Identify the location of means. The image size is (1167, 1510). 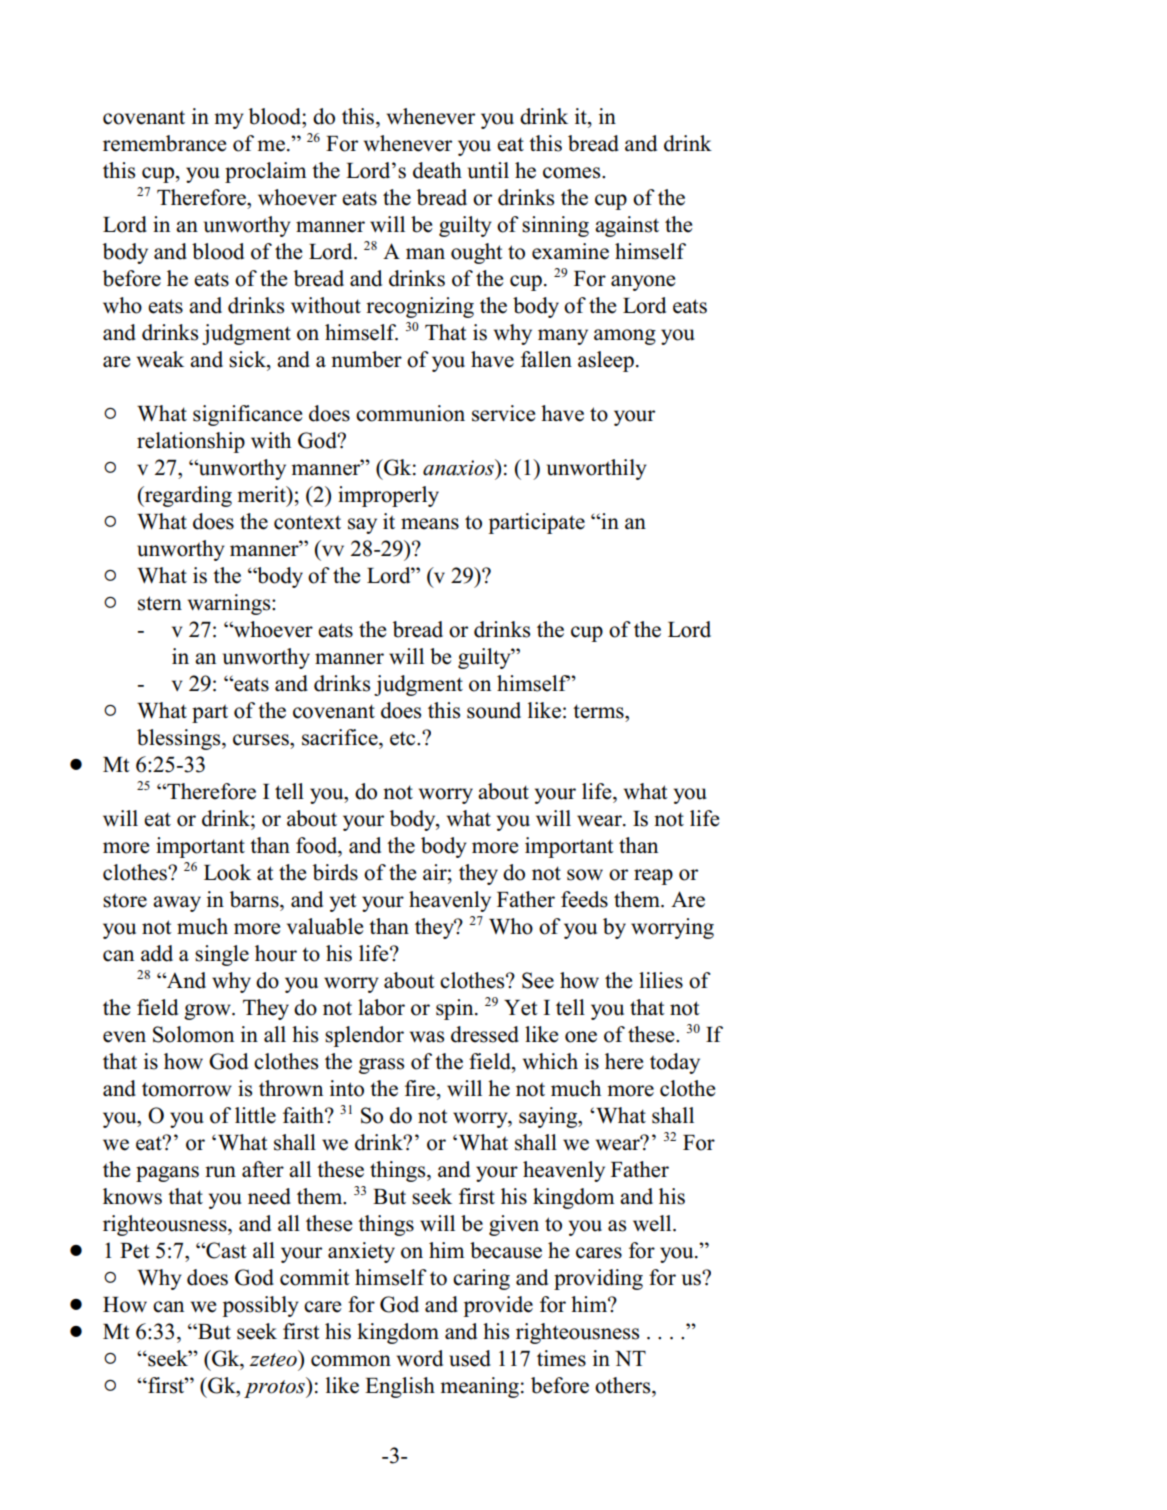
(430, 524).
